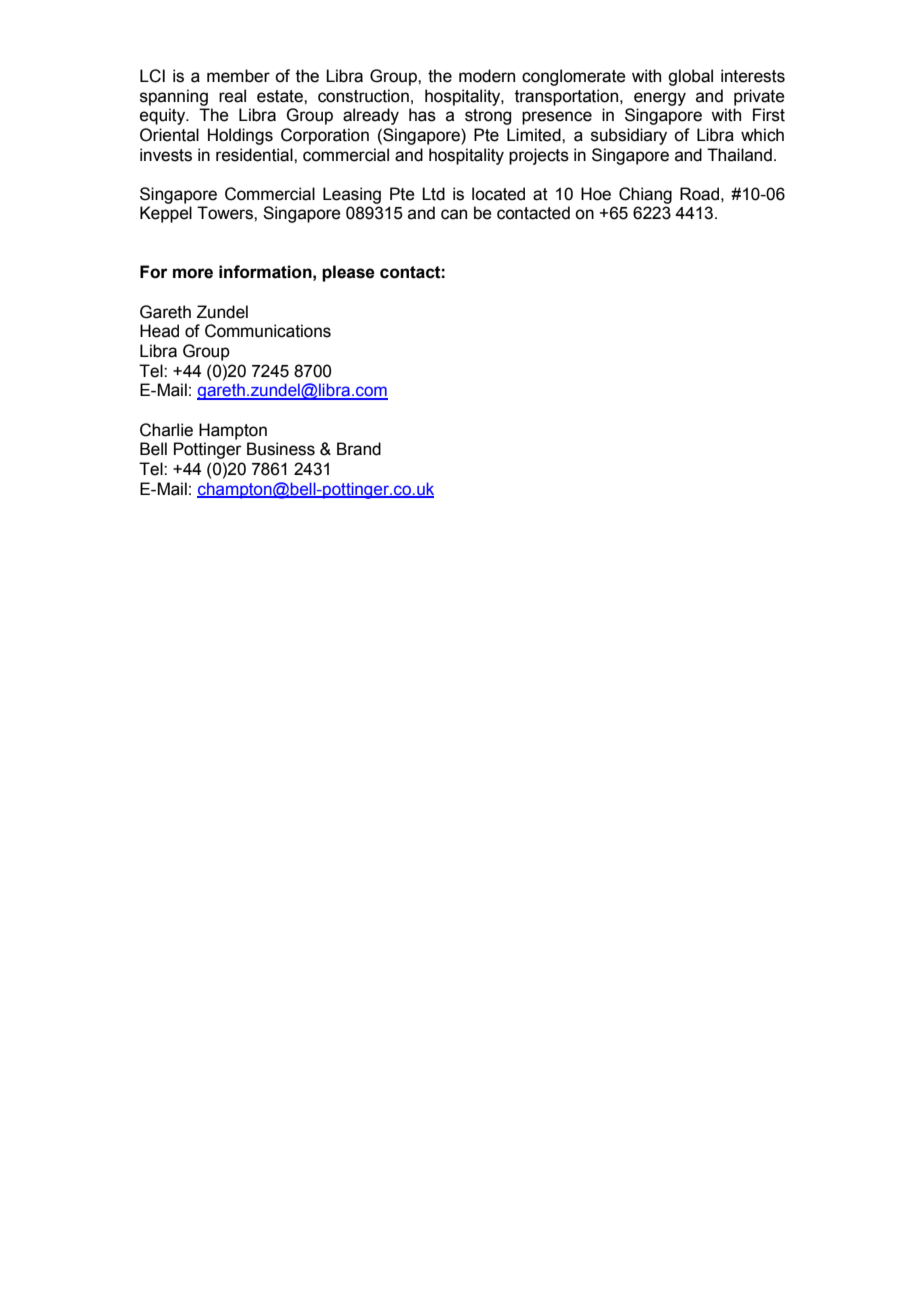 The height and width of the image is (1308, 924). I want to click on projects, so click(539, 156).
